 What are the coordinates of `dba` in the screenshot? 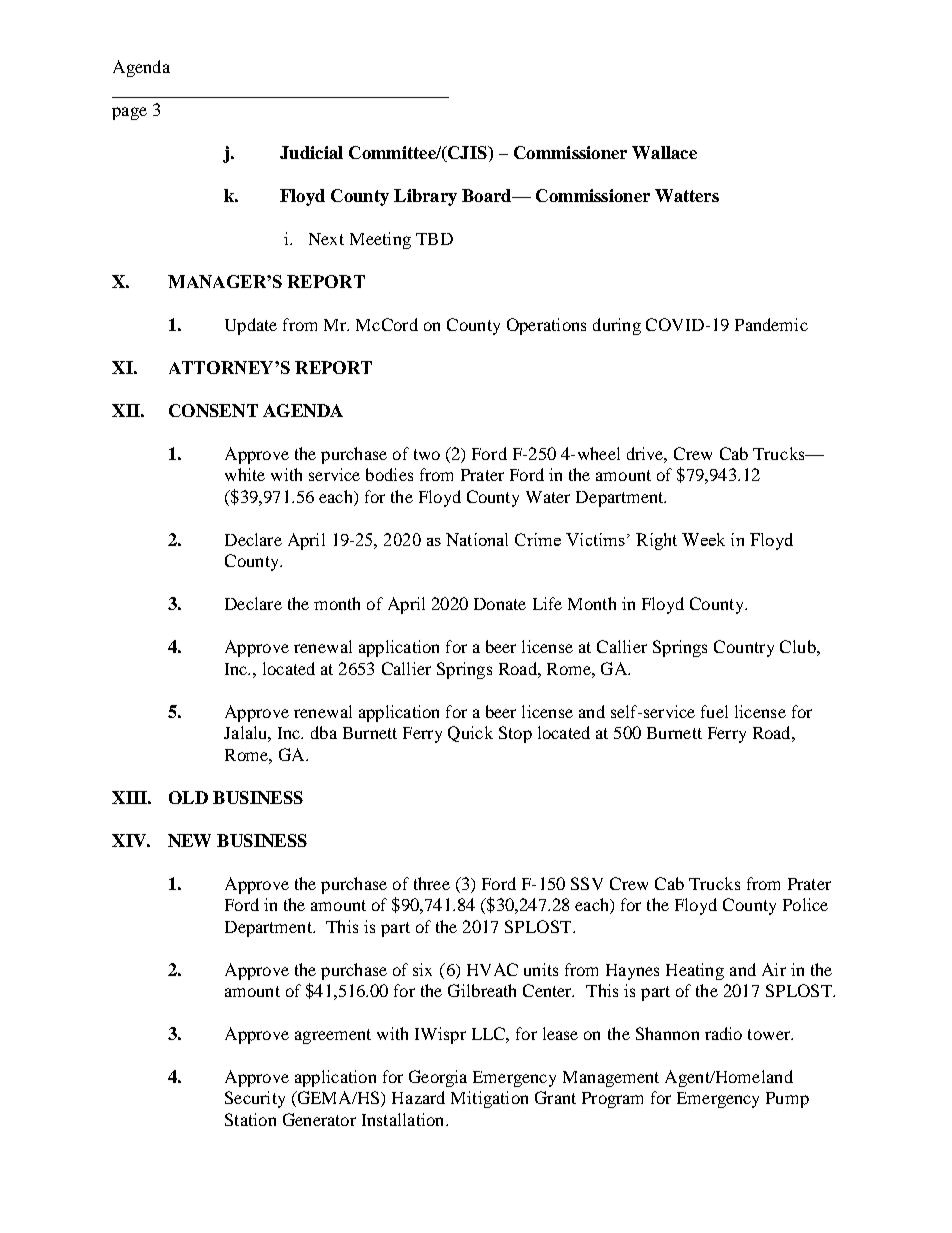 It's located at (324, 732).
